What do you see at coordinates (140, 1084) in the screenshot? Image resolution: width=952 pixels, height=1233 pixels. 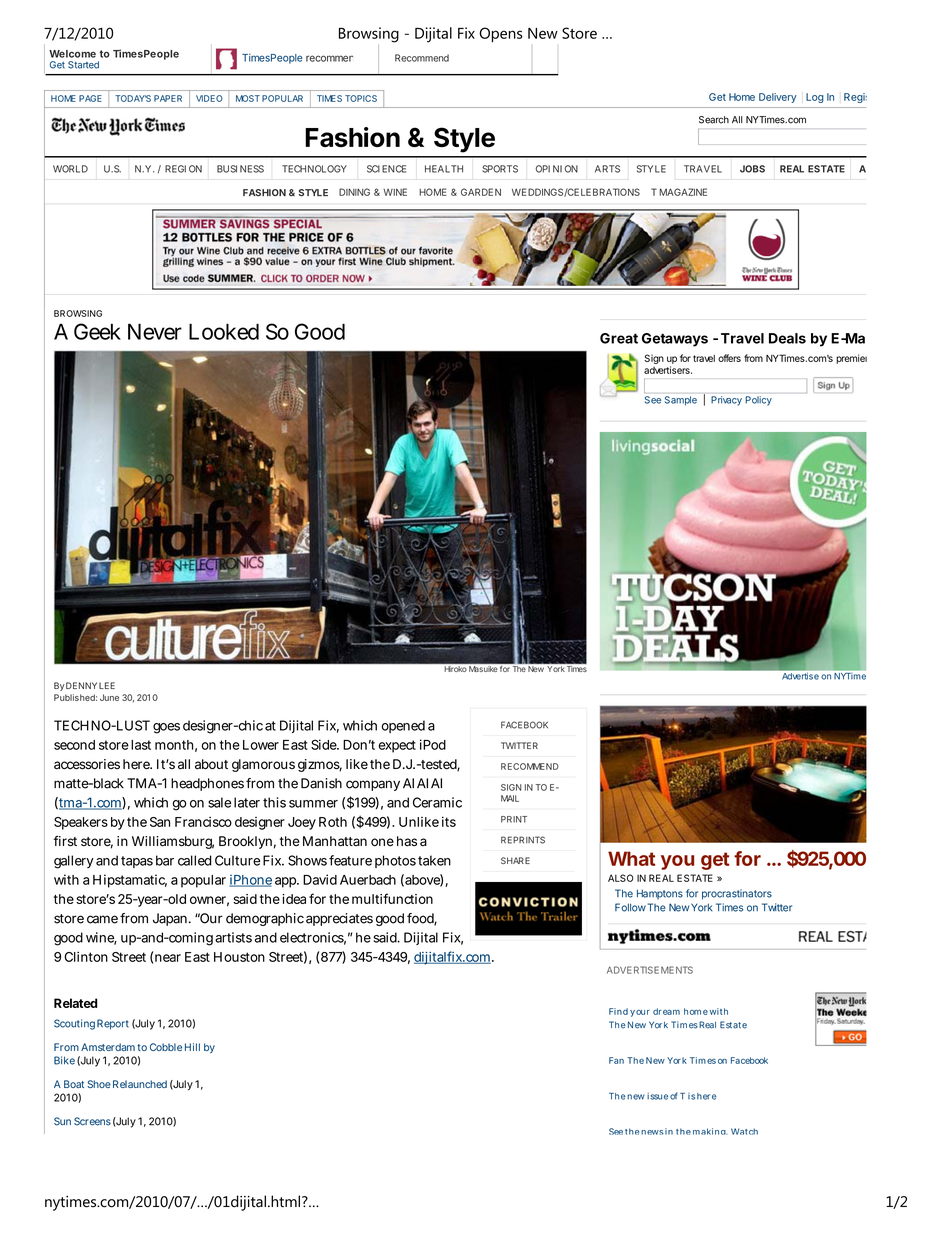 I see `Relaunched` at bounding box center [140, 1084].
